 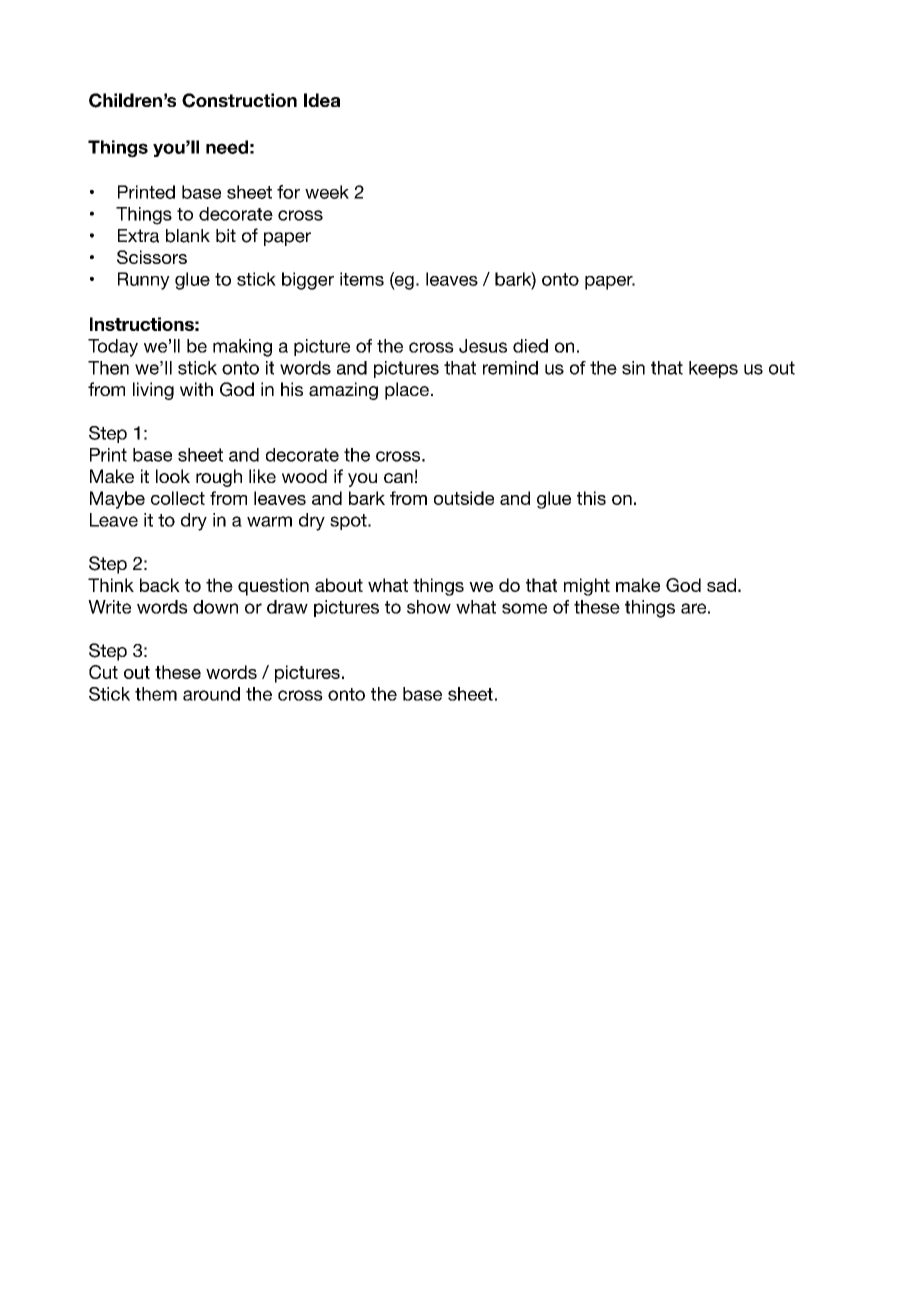 What do you see at coordinates (178, 498) in the page?
I see `collect` at bounding box center [178, 498].
